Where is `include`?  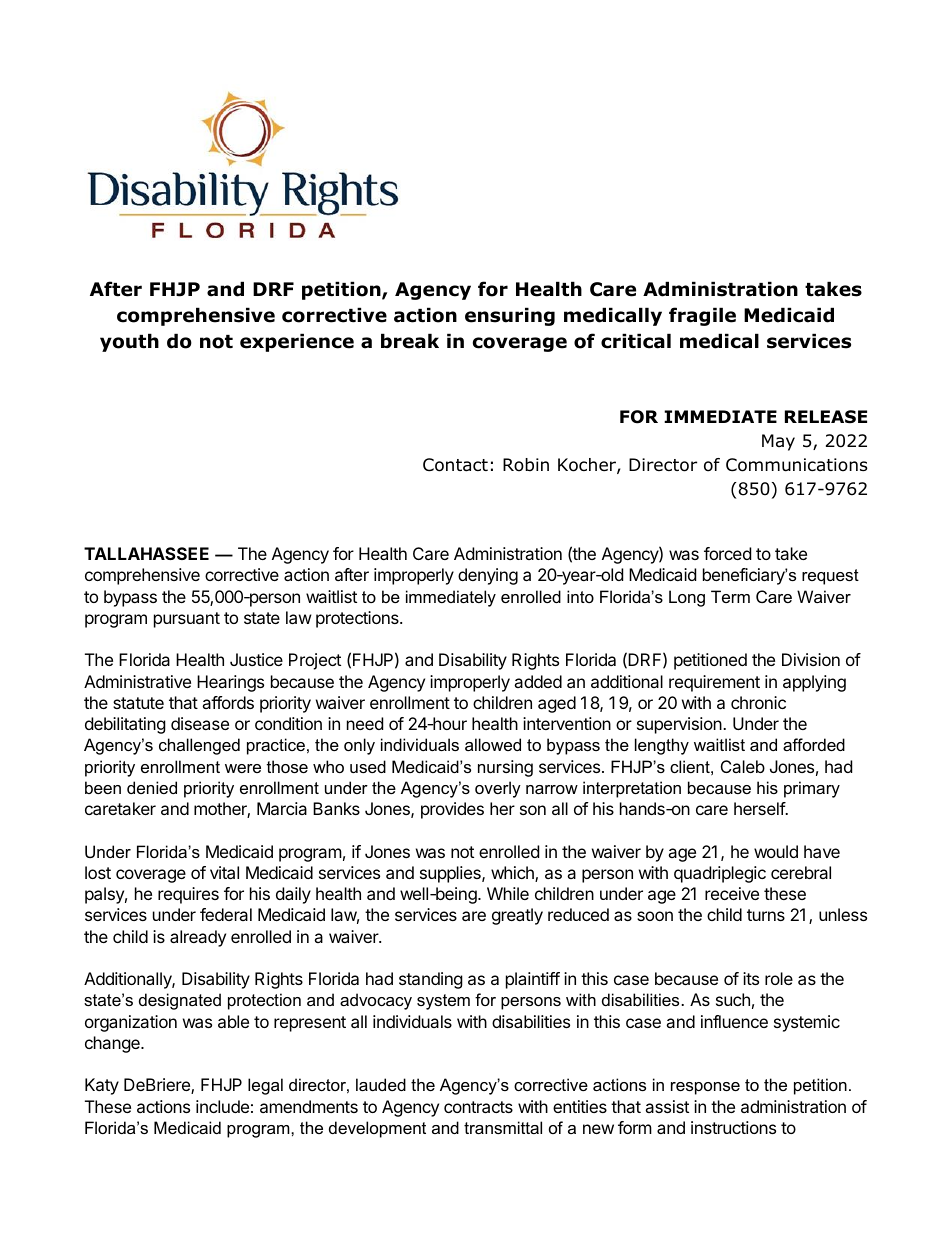 include is located at coordinates (222, 1106).
